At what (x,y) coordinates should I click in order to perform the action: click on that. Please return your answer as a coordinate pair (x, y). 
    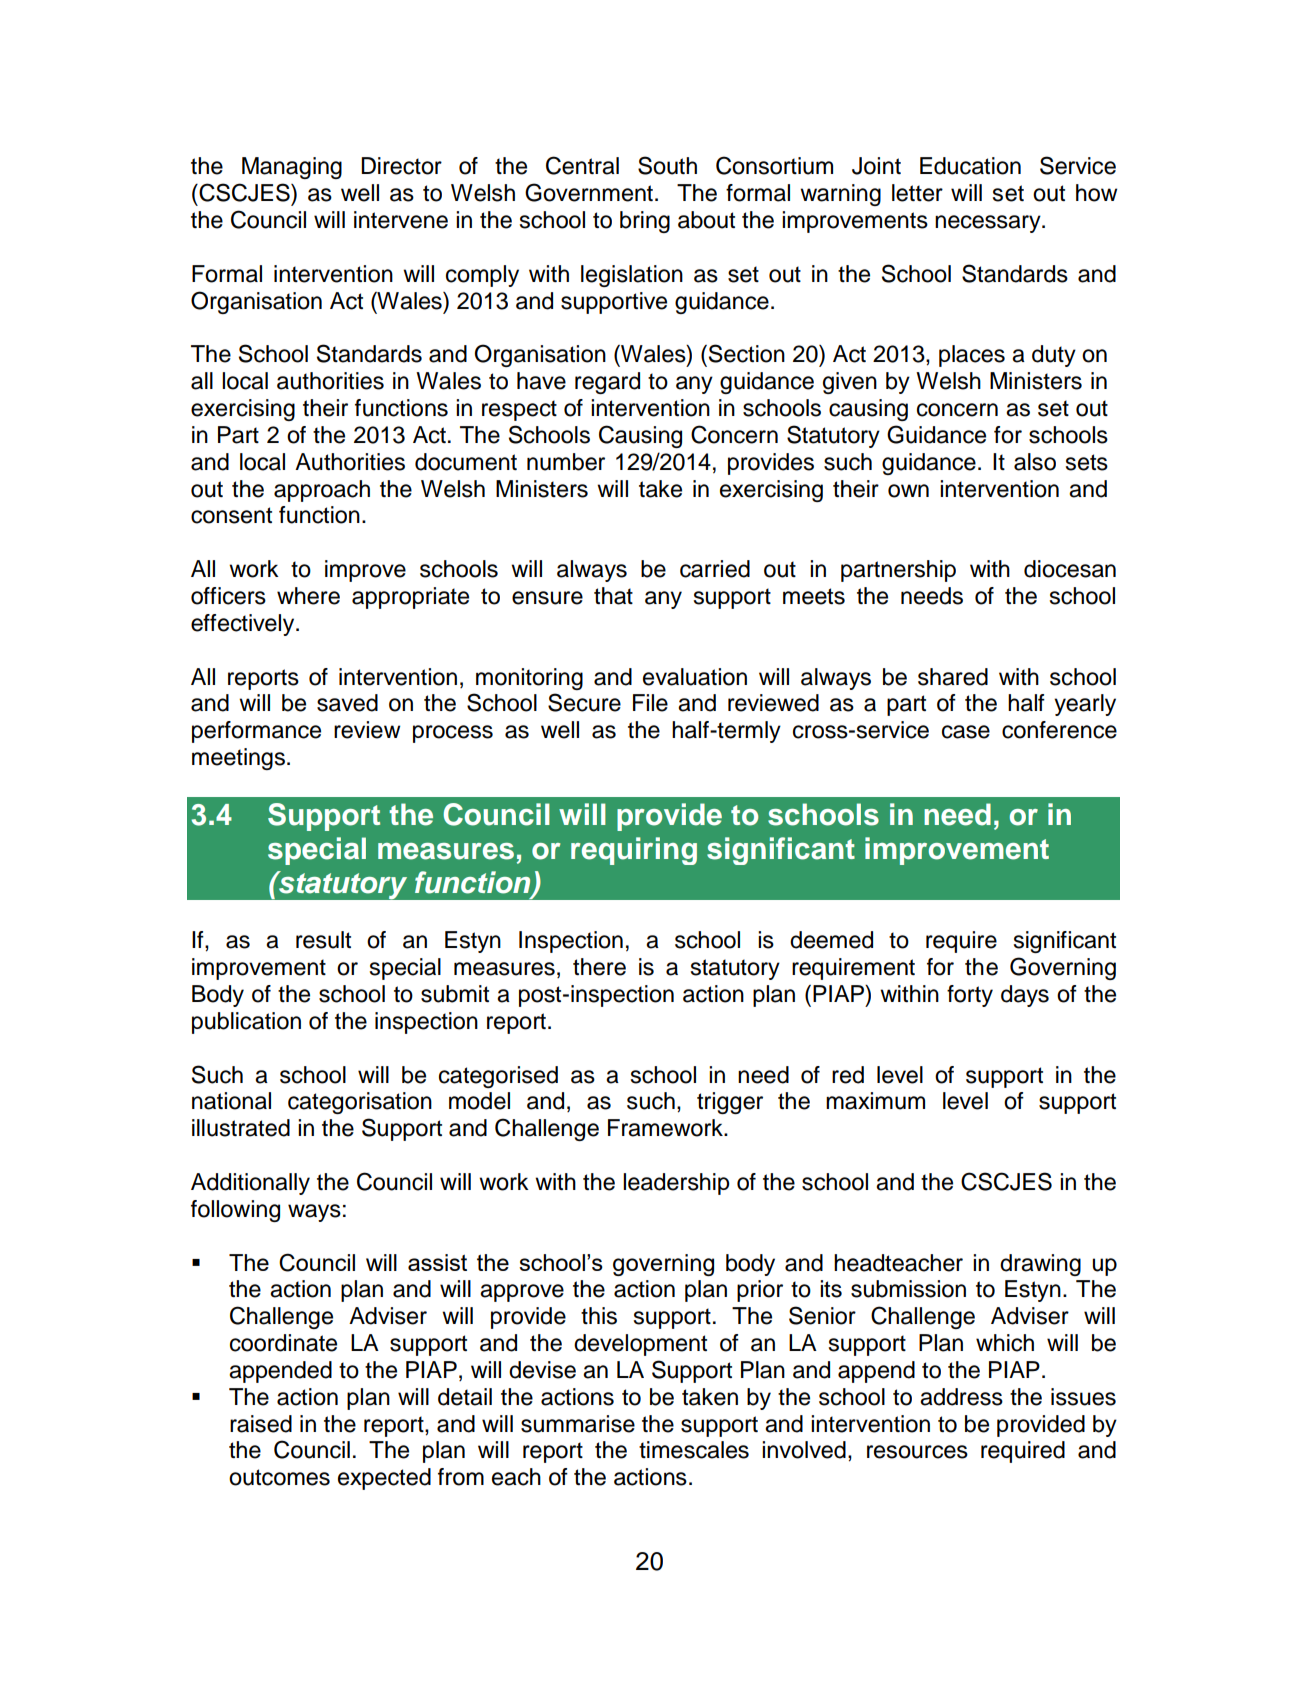
    Looking at the image, I should click on (613, 596).
